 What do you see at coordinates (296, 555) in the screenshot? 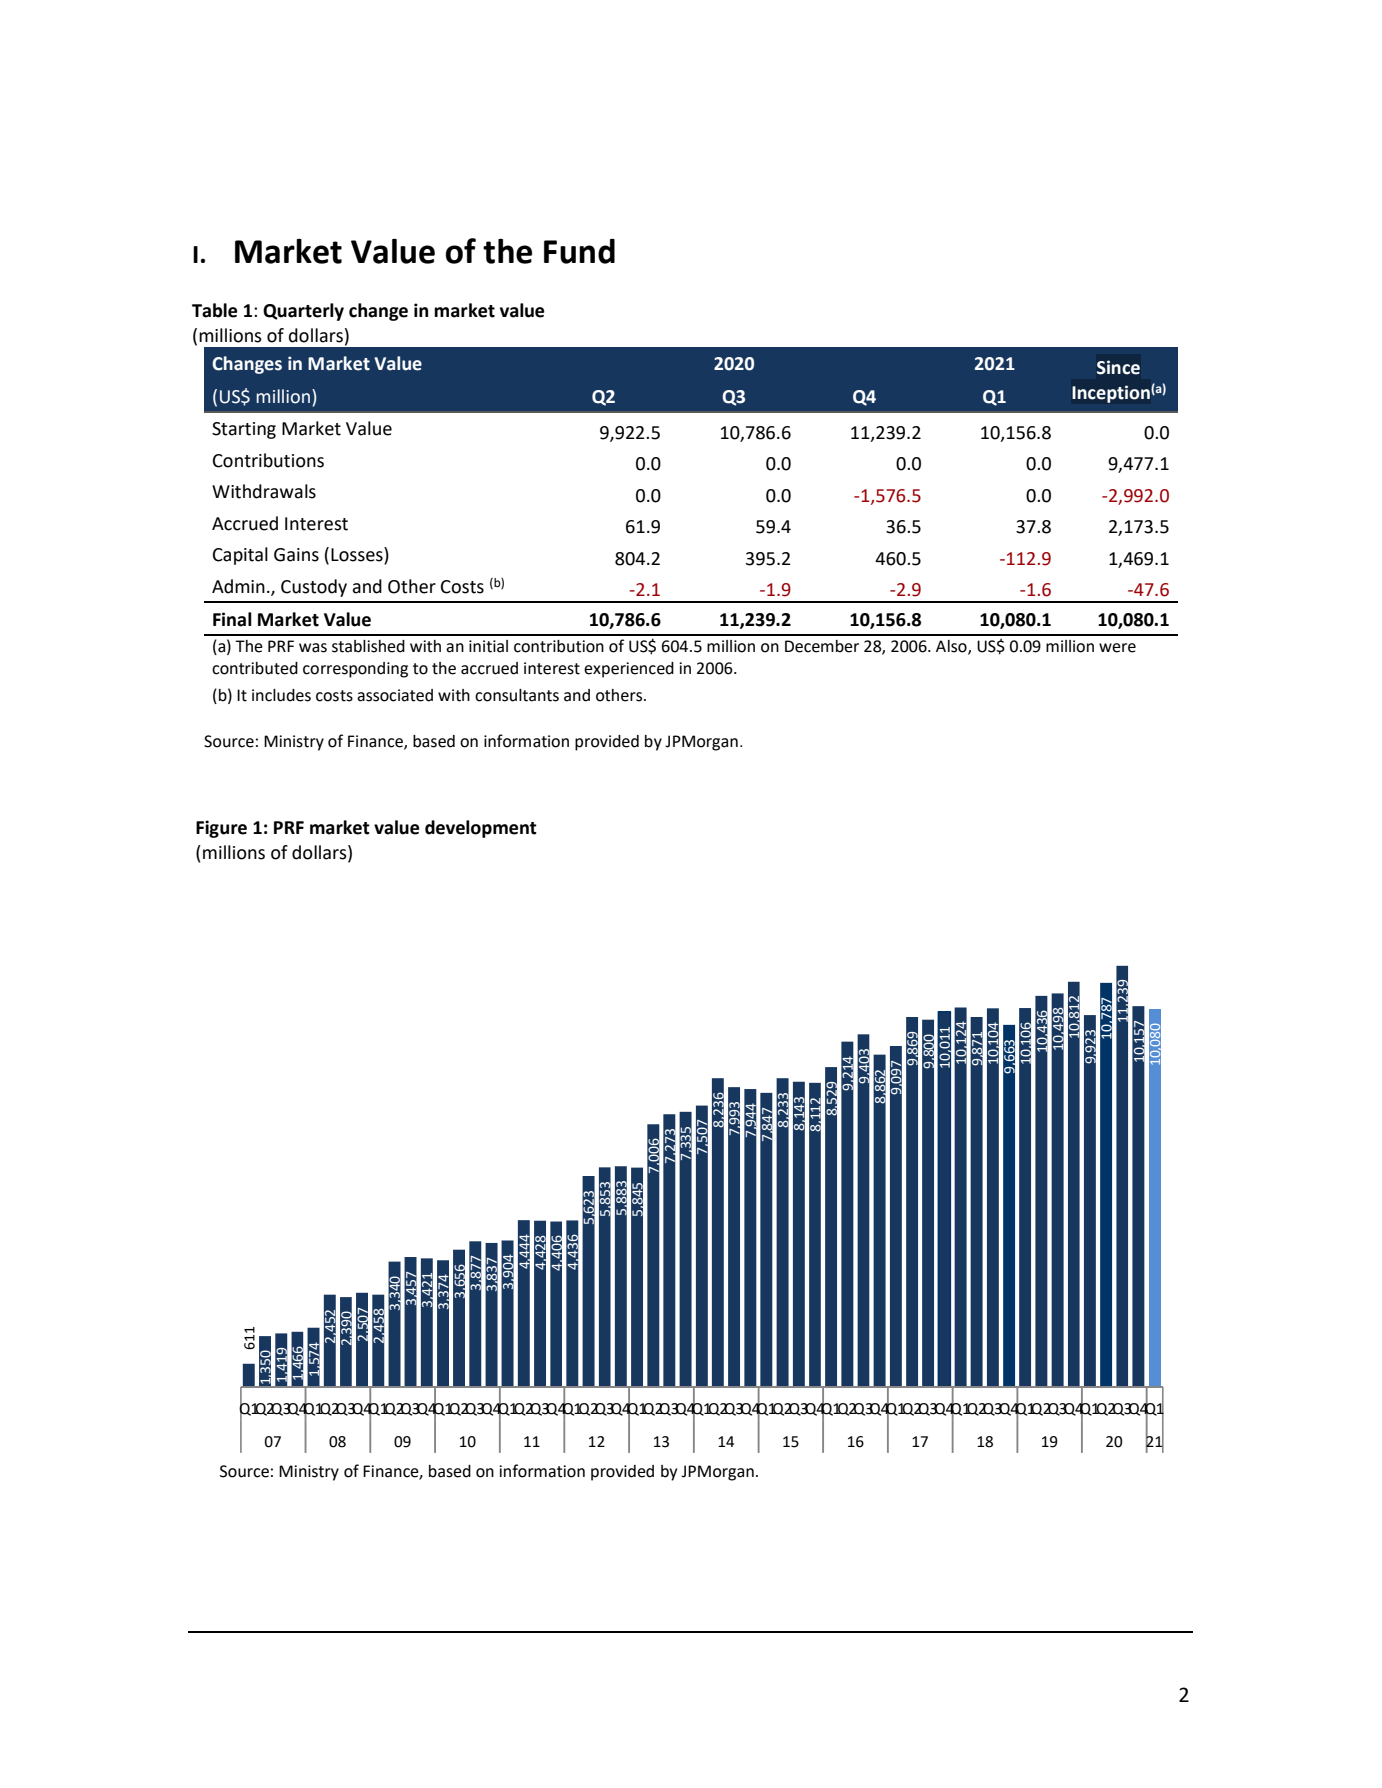
I see `Gains` at bounding box center [296, 555].
